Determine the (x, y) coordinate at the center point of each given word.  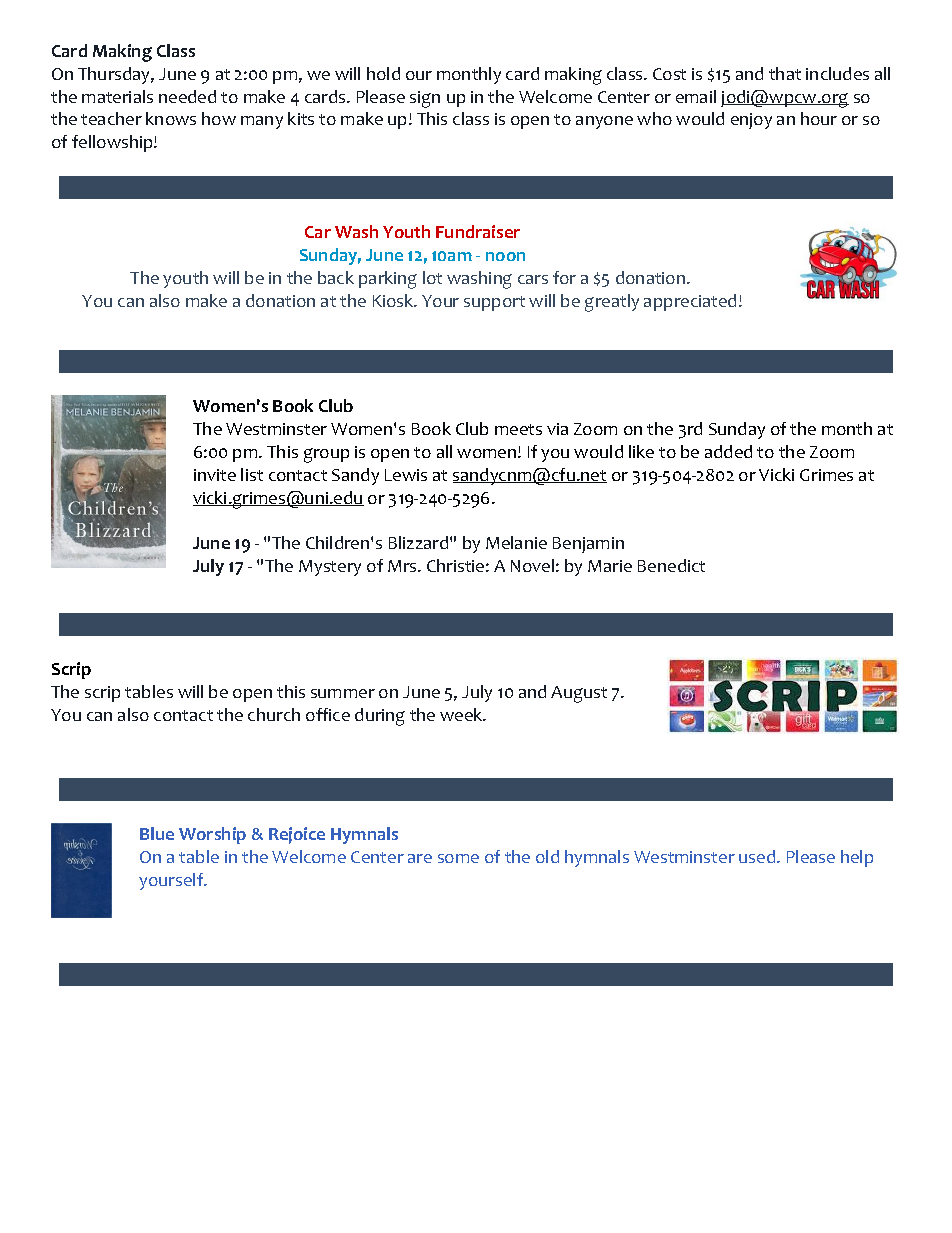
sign (425, 99)
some (458, 858)
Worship (212, 835)
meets (518, 429)
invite (215, 475)
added (728, 451)
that (785, 73)
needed (187, 96)
